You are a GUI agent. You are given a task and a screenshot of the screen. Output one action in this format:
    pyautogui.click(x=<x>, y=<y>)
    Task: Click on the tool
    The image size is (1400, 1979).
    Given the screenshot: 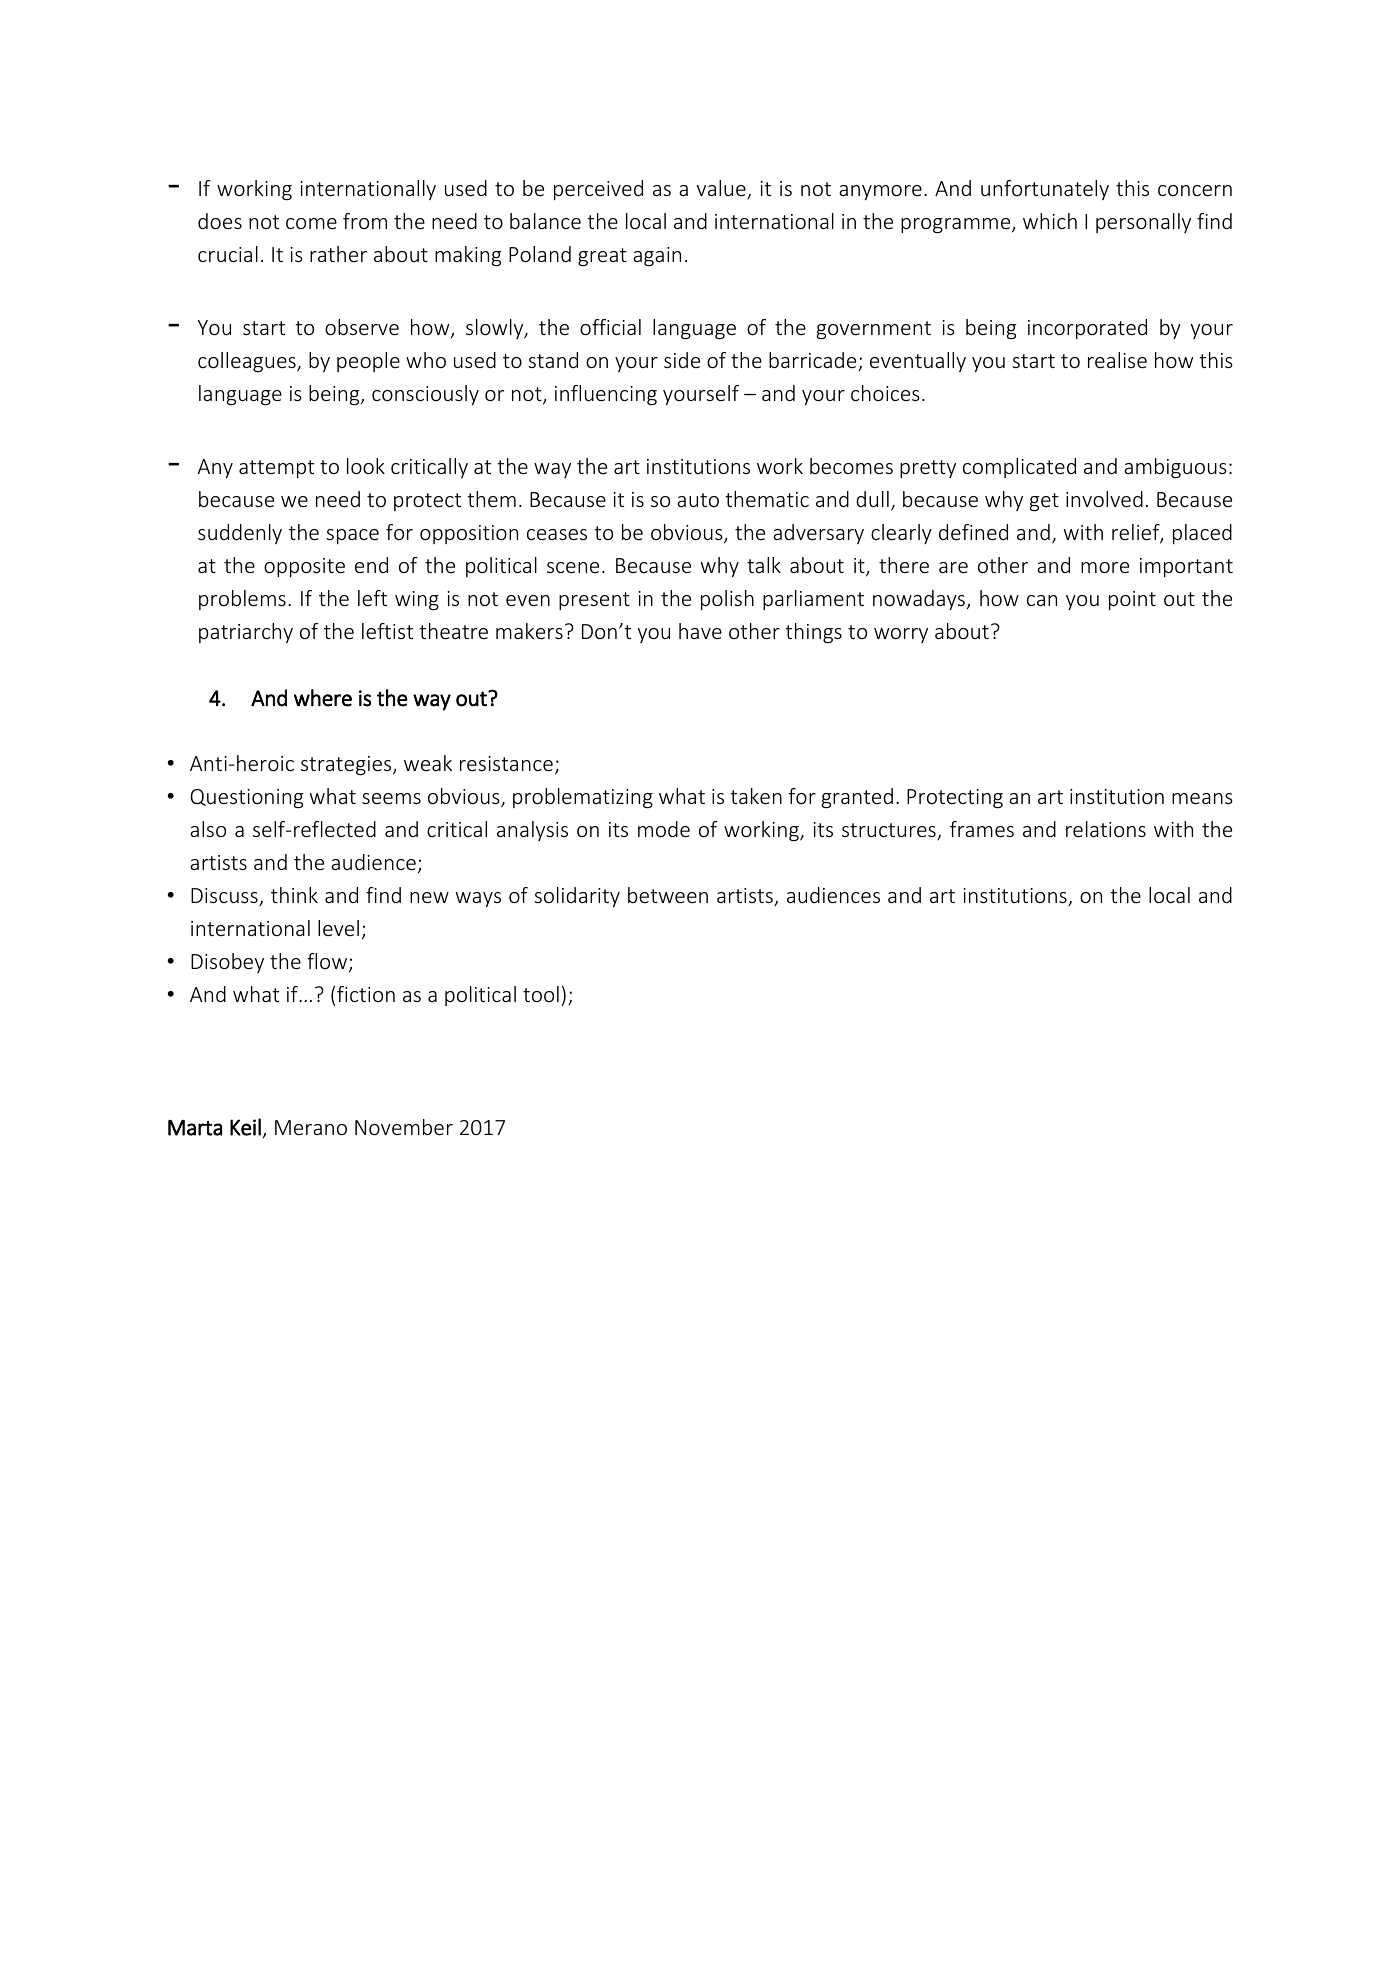 What is the action you would take?
    pyautogui.click(x=541, y=994)
